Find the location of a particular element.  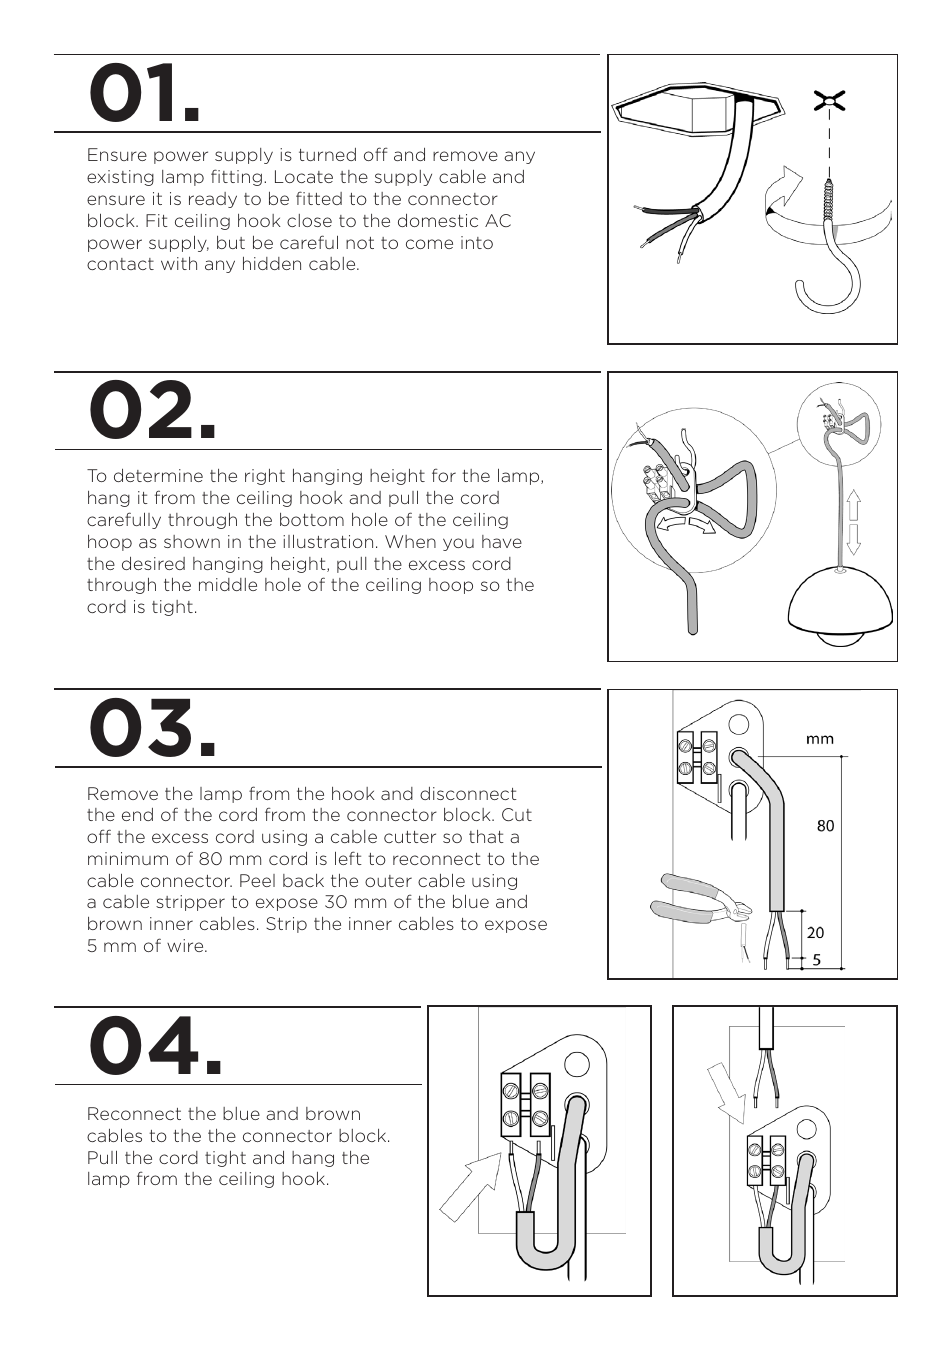

Locate is located at coordinates (304, 176).
